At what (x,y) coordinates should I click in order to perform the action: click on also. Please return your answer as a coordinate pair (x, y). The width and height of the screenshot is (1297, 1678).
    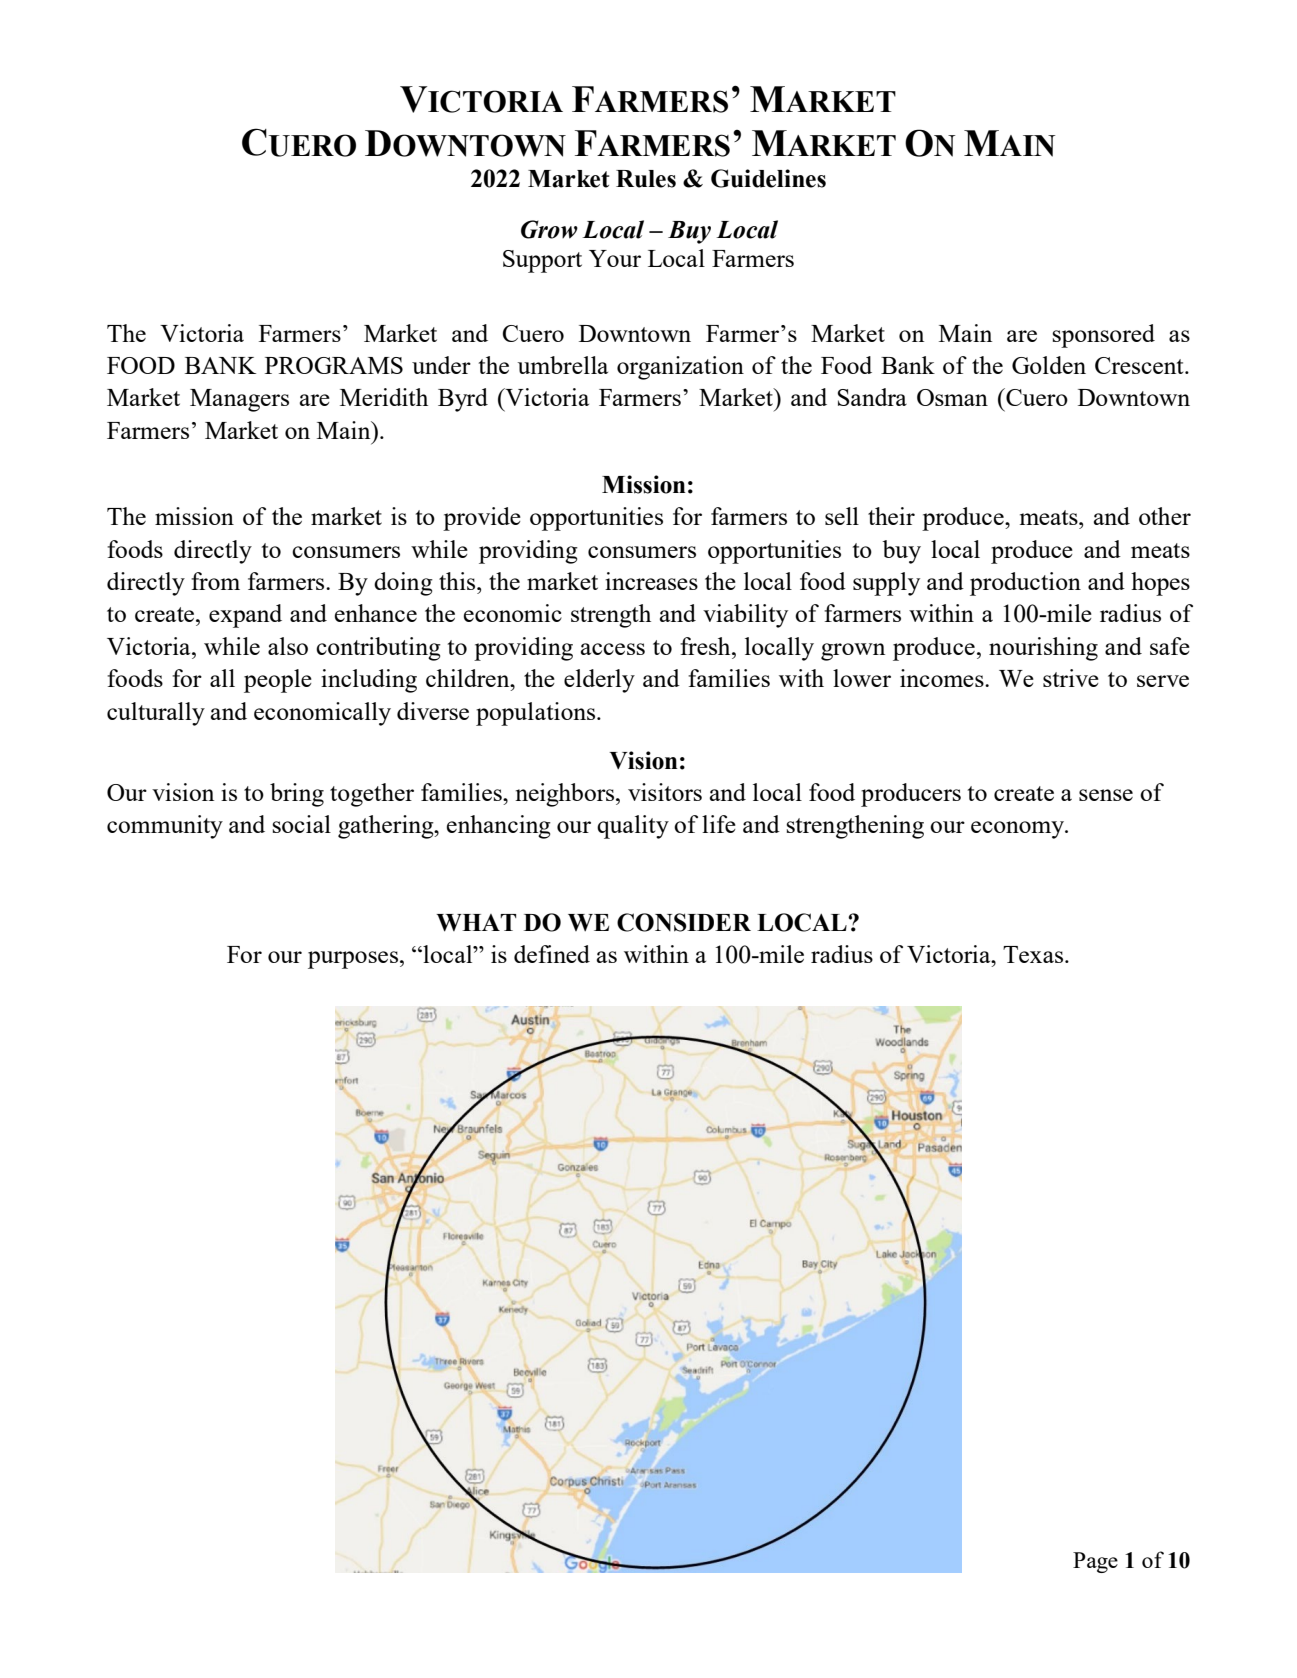
    Looking at the image, I should click on (288, 646).
